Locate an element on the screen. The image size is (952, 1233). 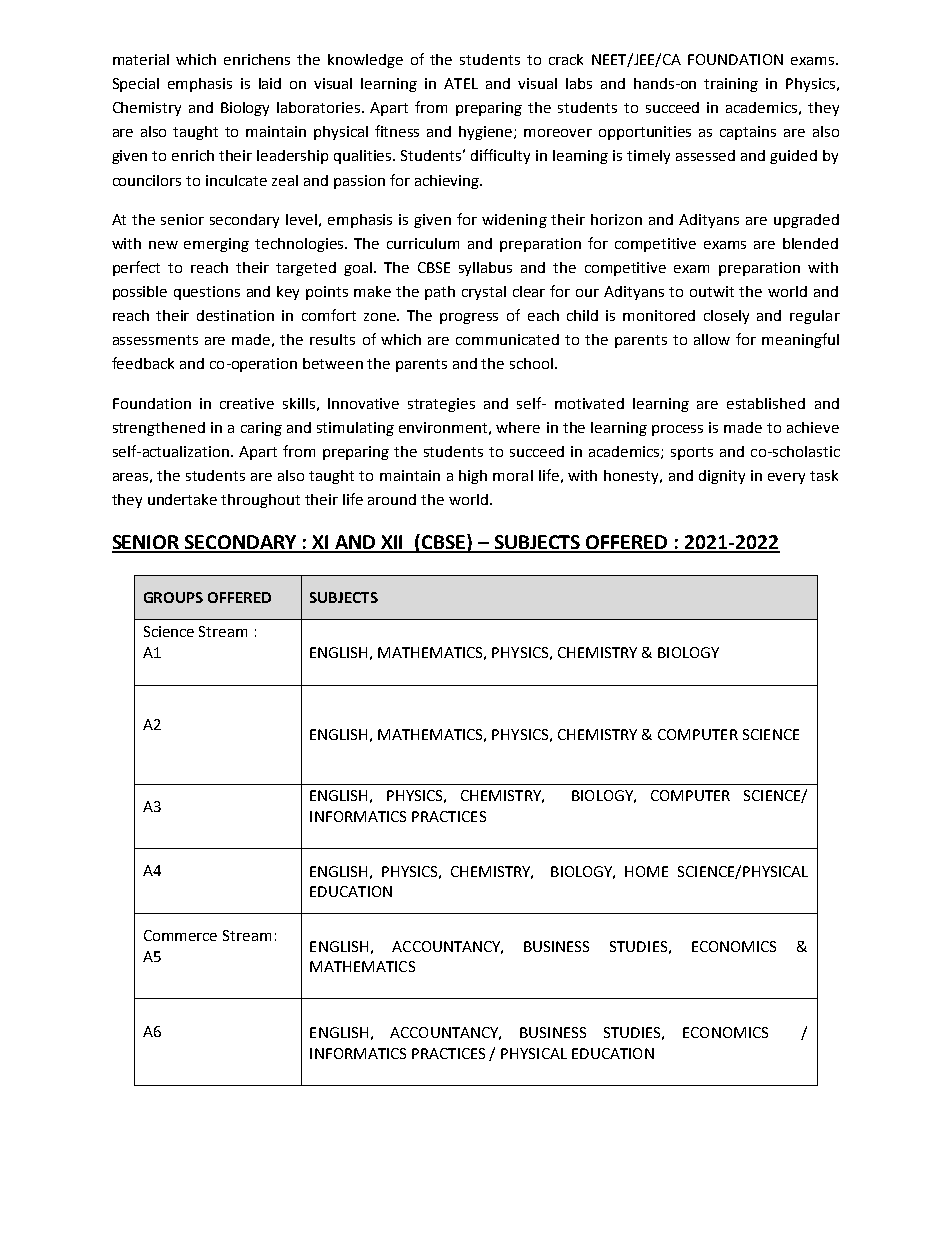
hygiene is located at coordinates (487, 133).
